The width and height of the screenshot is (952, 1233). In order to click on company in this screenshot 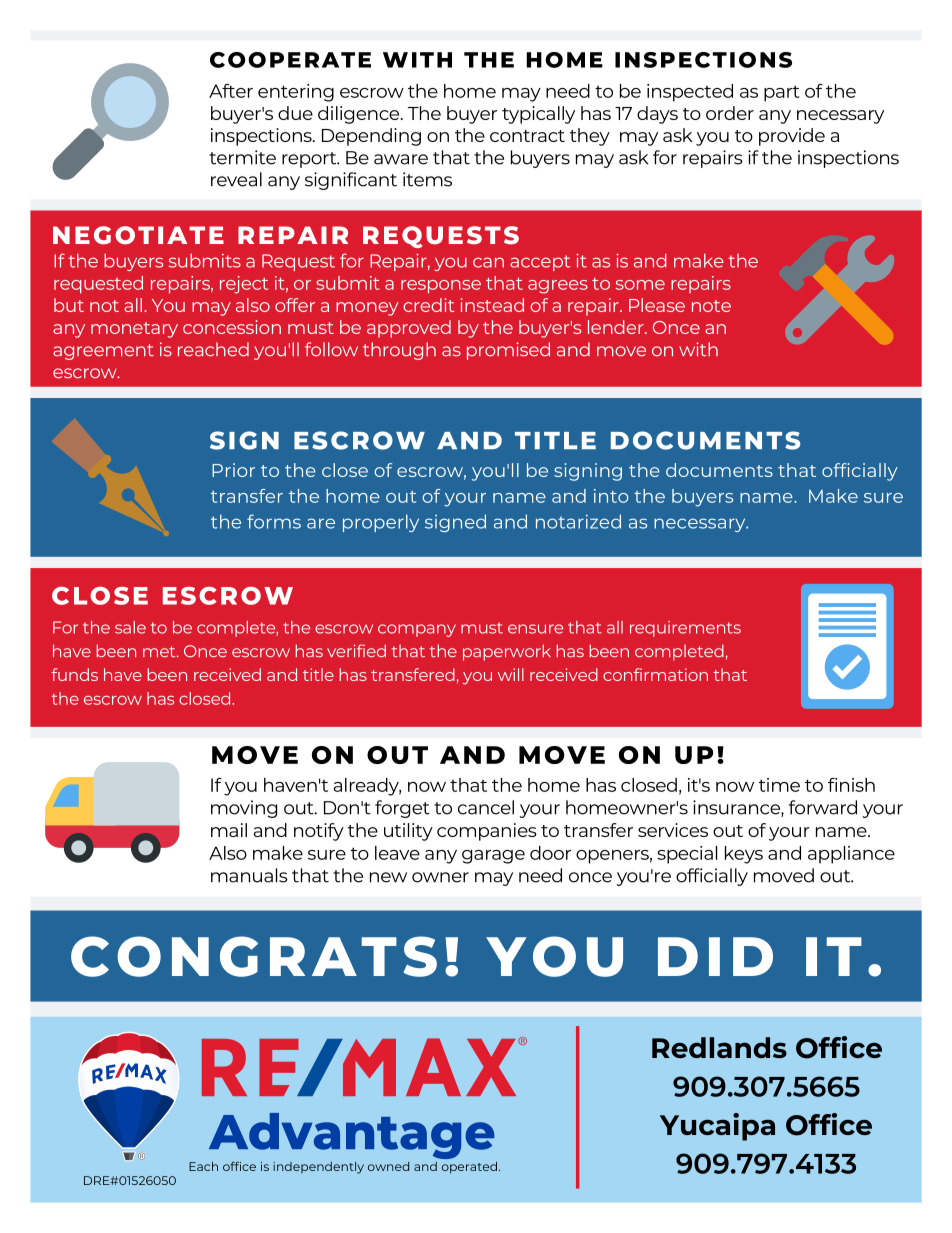, I will do `click(417, 630)`.
